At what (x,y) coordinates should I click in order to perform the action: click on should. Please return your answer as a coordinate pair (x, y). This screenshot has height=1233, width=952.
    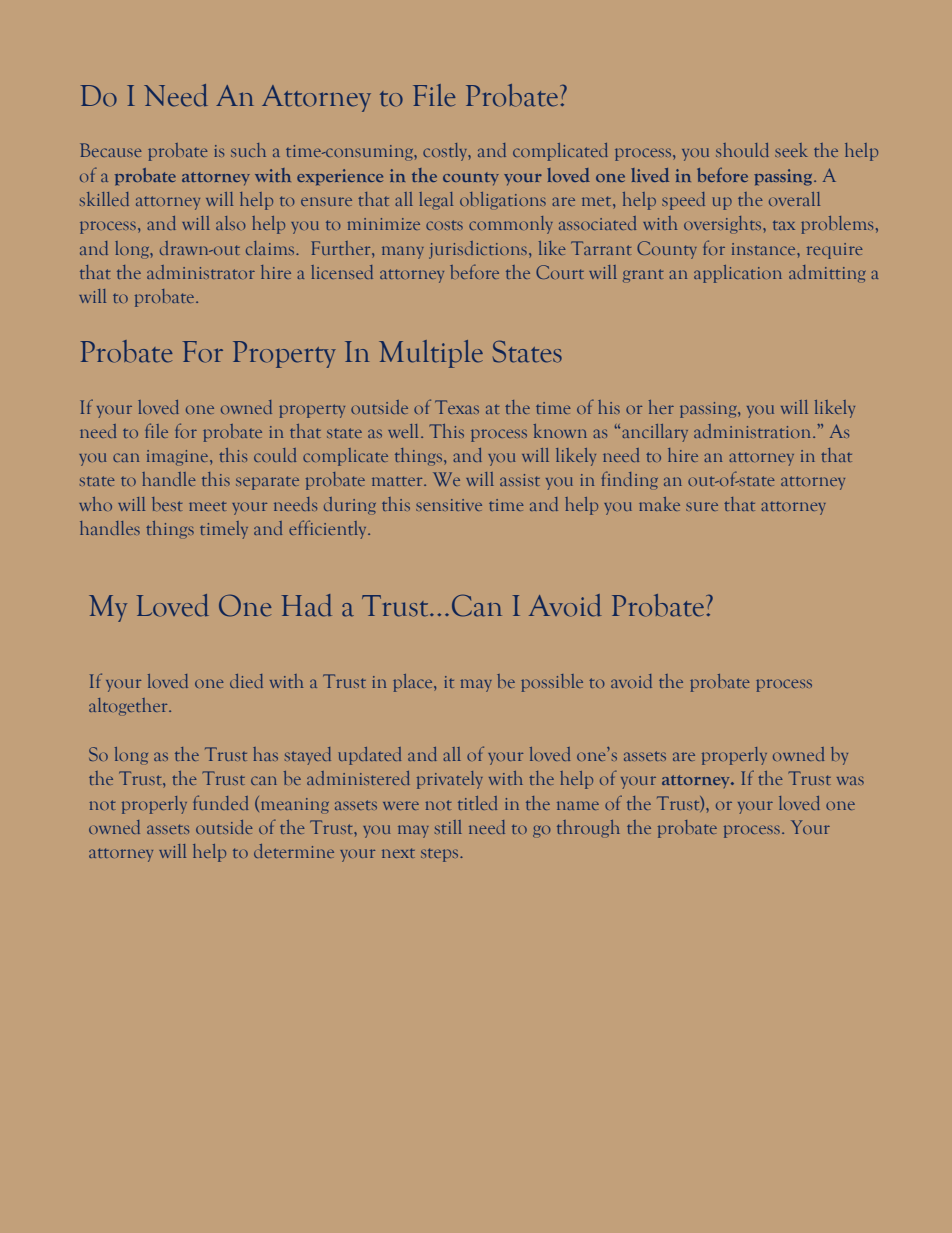
    Looking at the image, I should click on (742, 150).
